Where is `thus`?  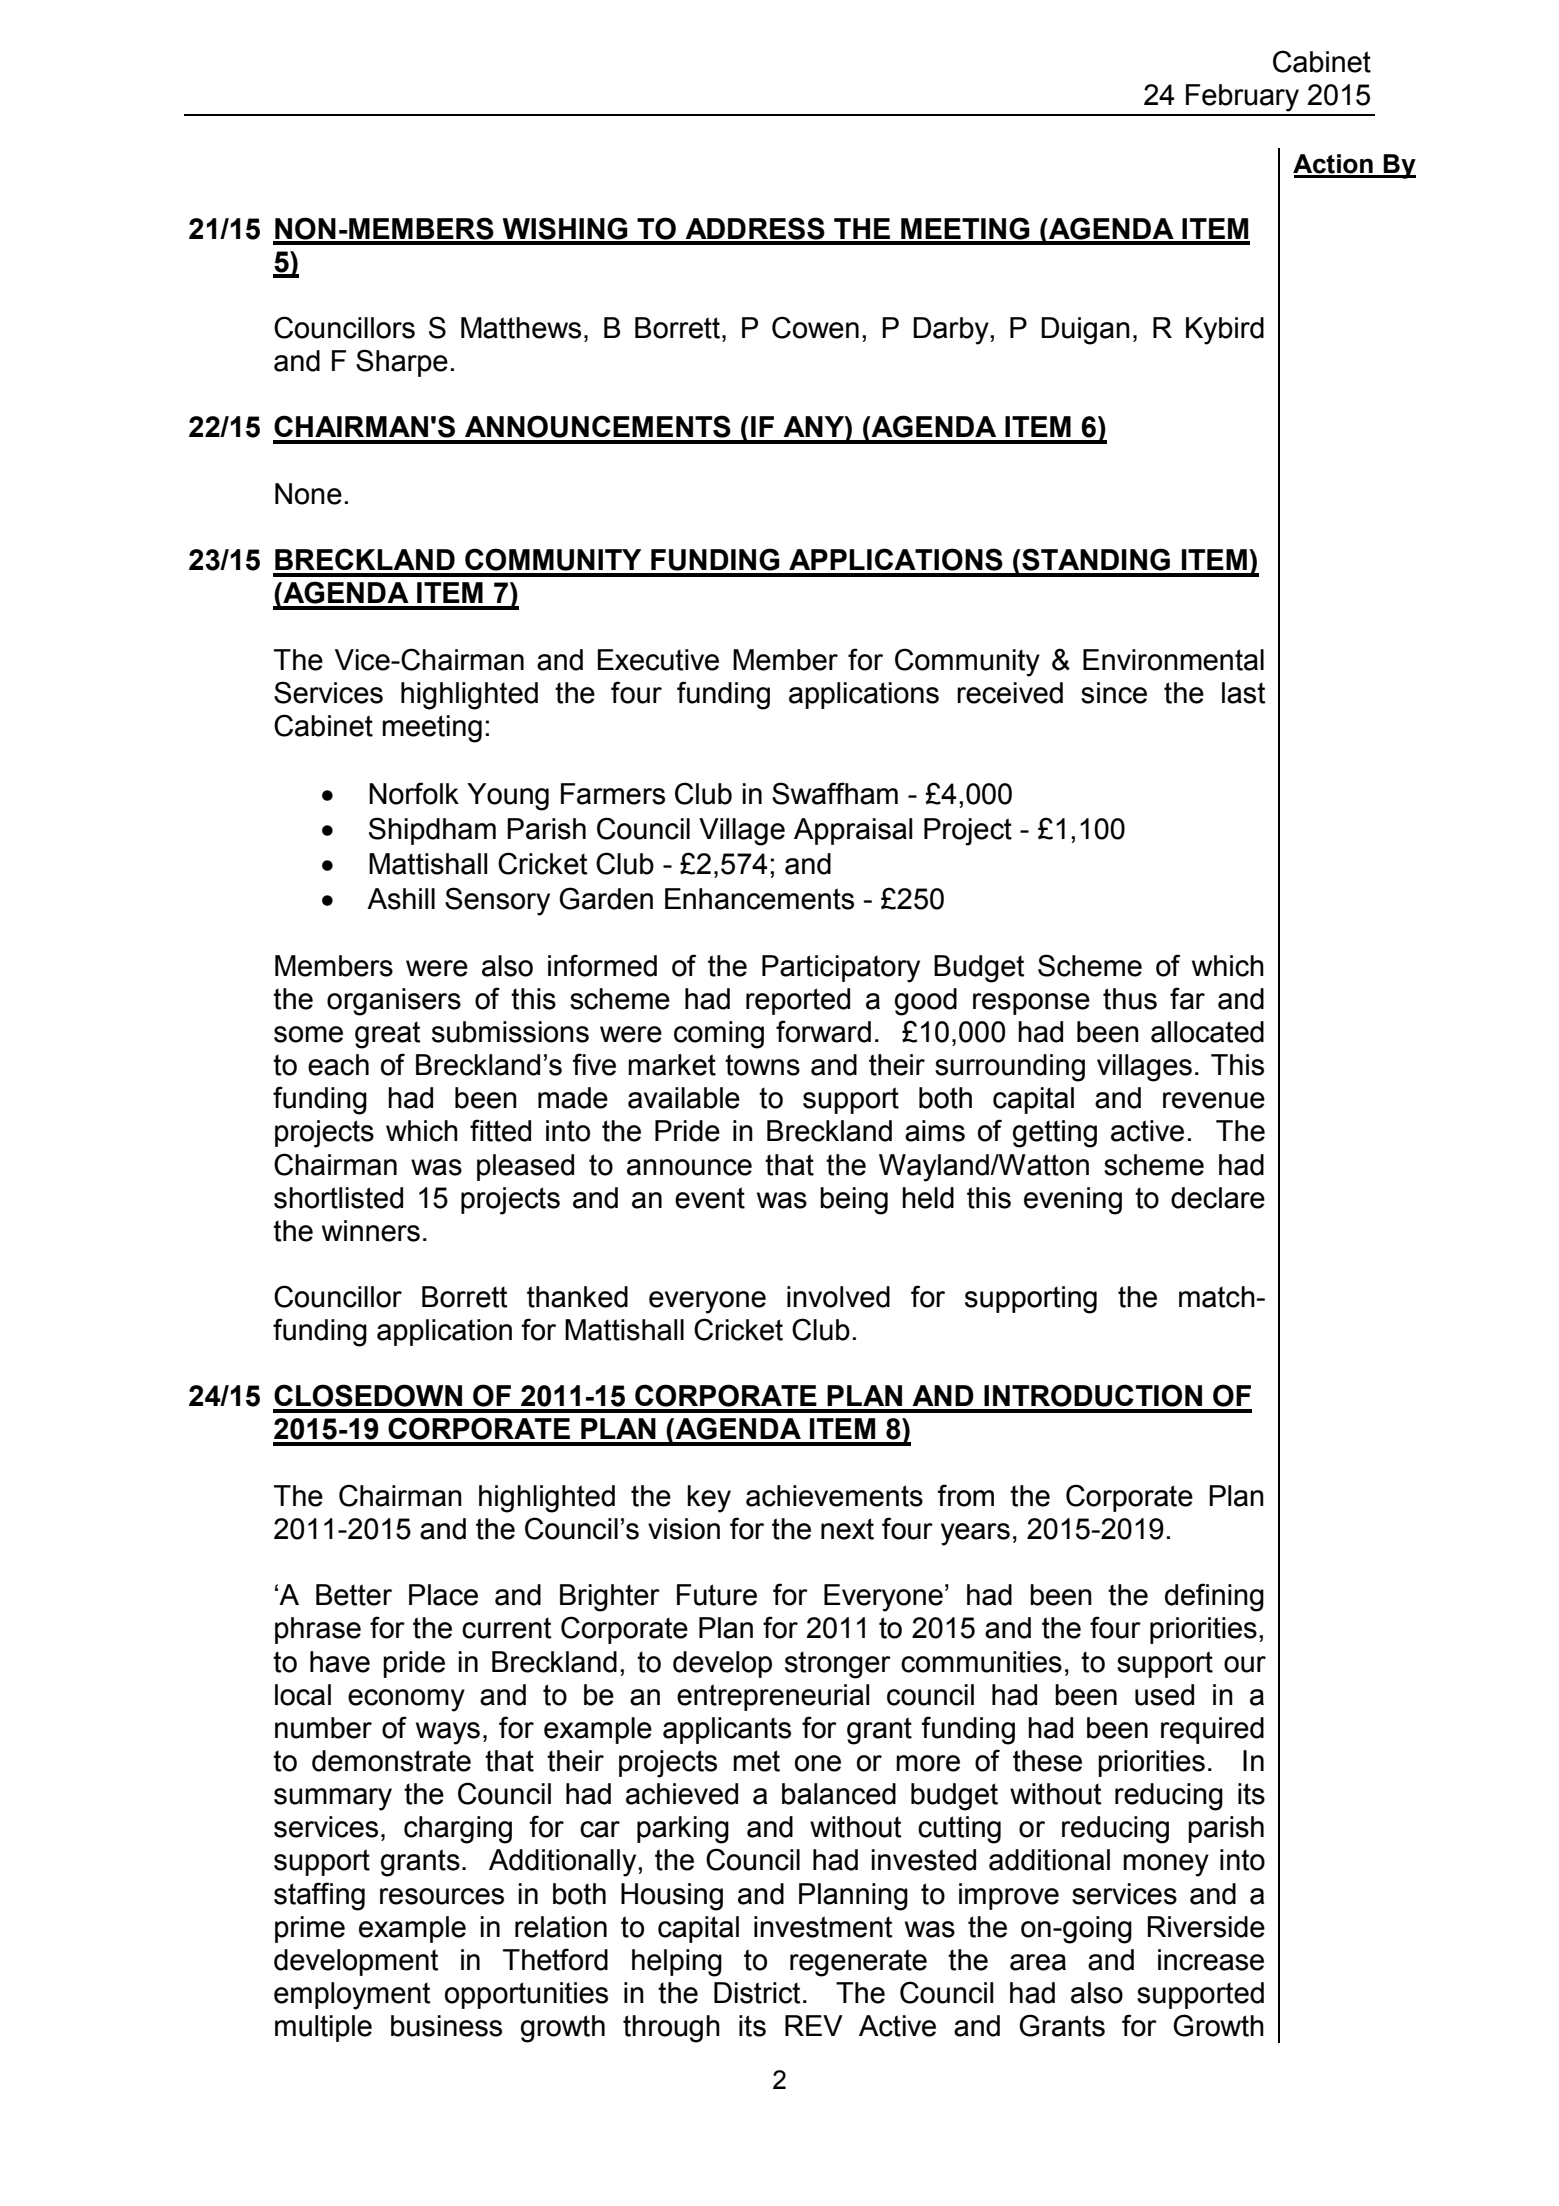
thus is located at coordinates (1130, 999).
